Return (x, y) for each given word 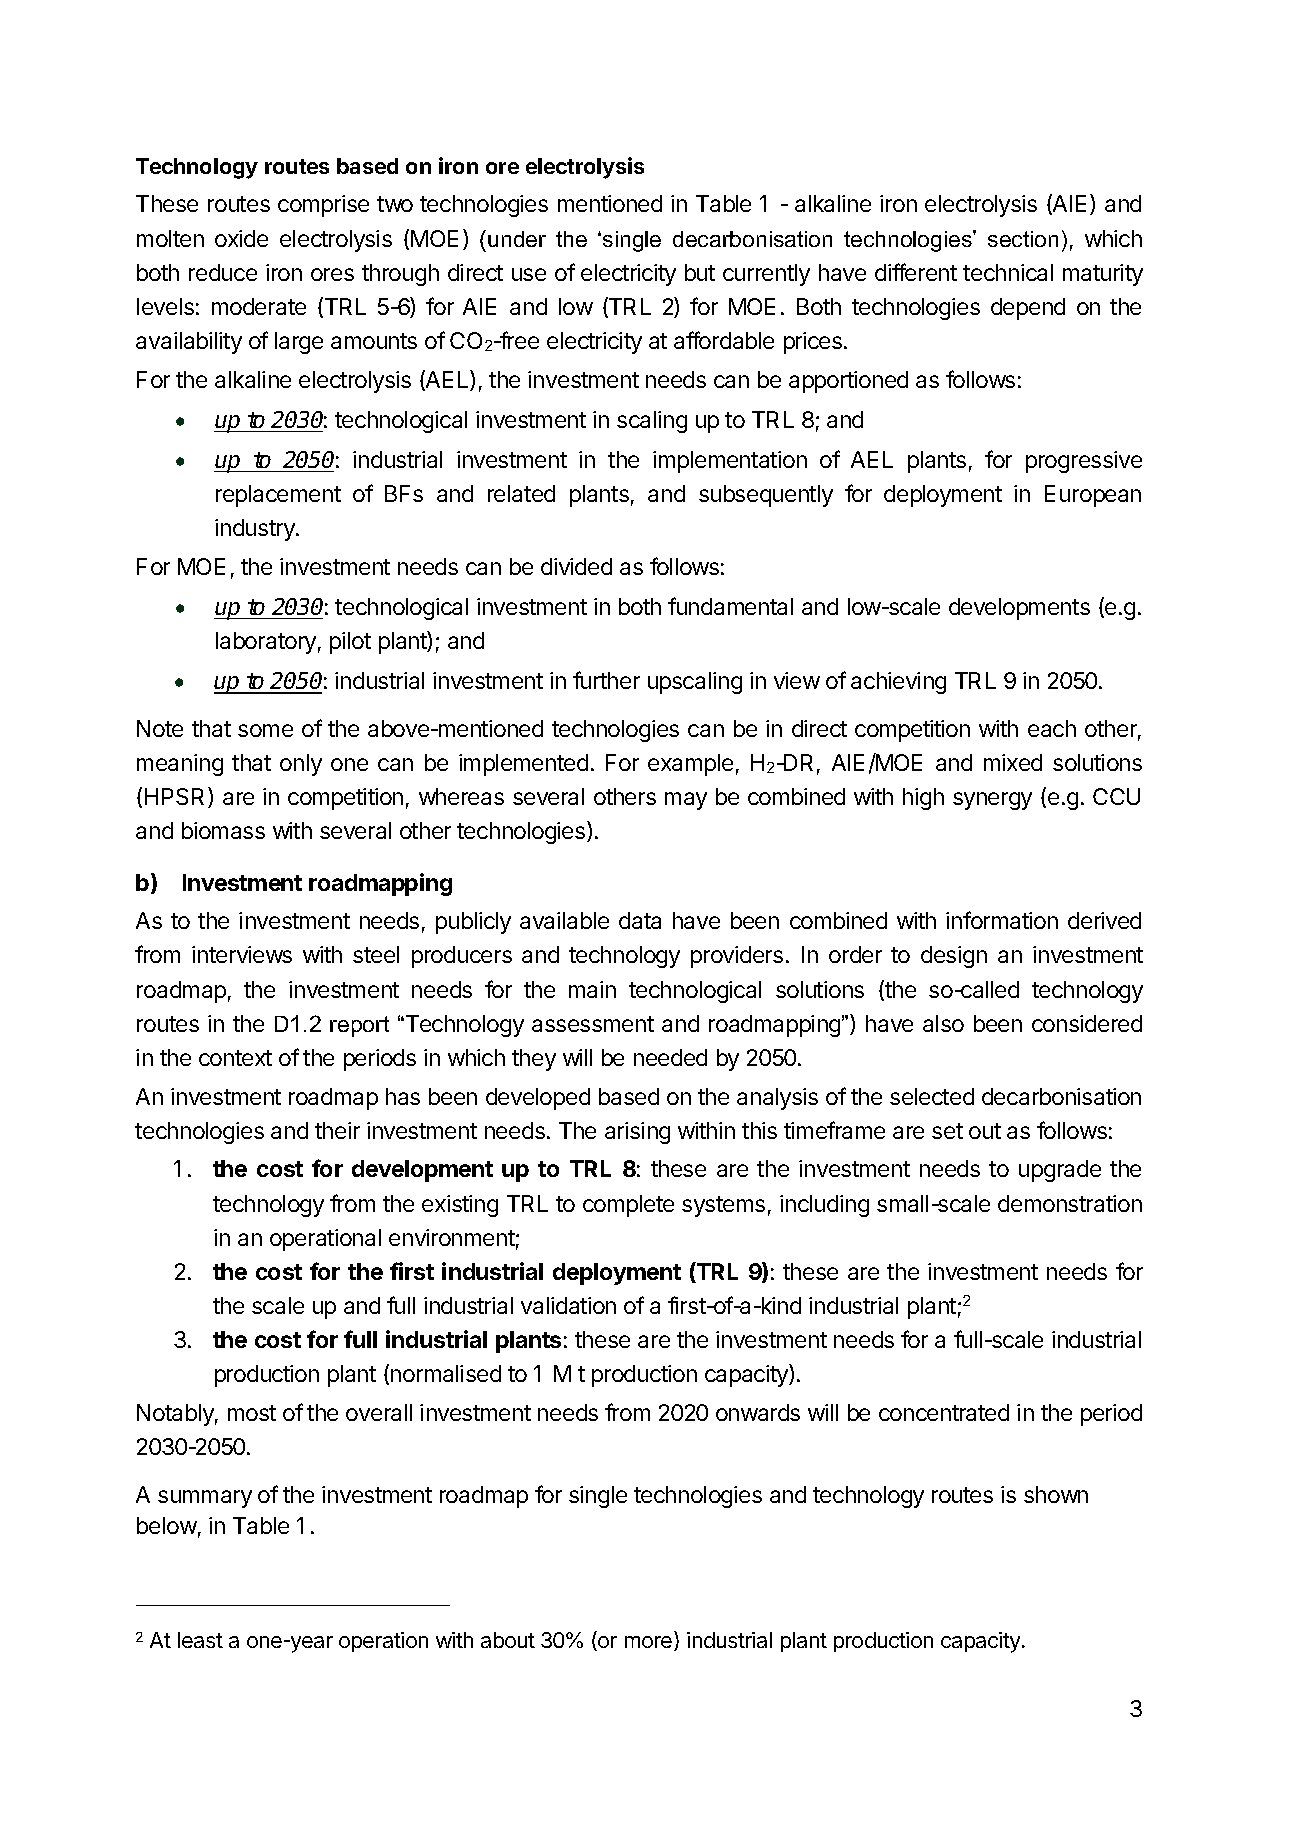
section (1023, 239)
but (700, 272)
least (200, 1640)
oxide (241, 238)
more (650, 1643)
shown (1056, 1494)
